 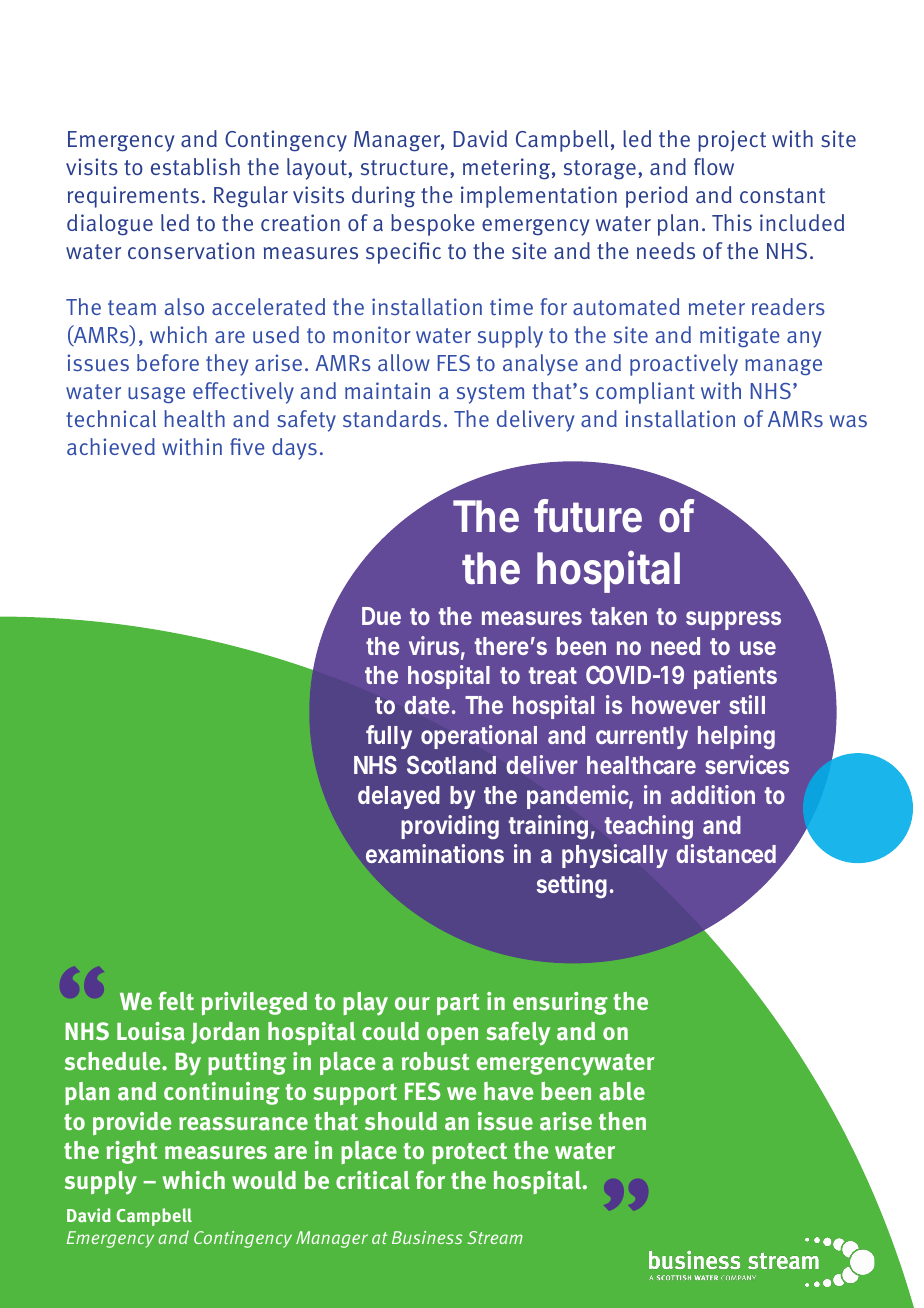 I want to click on still, so click(x=747, y=704).
